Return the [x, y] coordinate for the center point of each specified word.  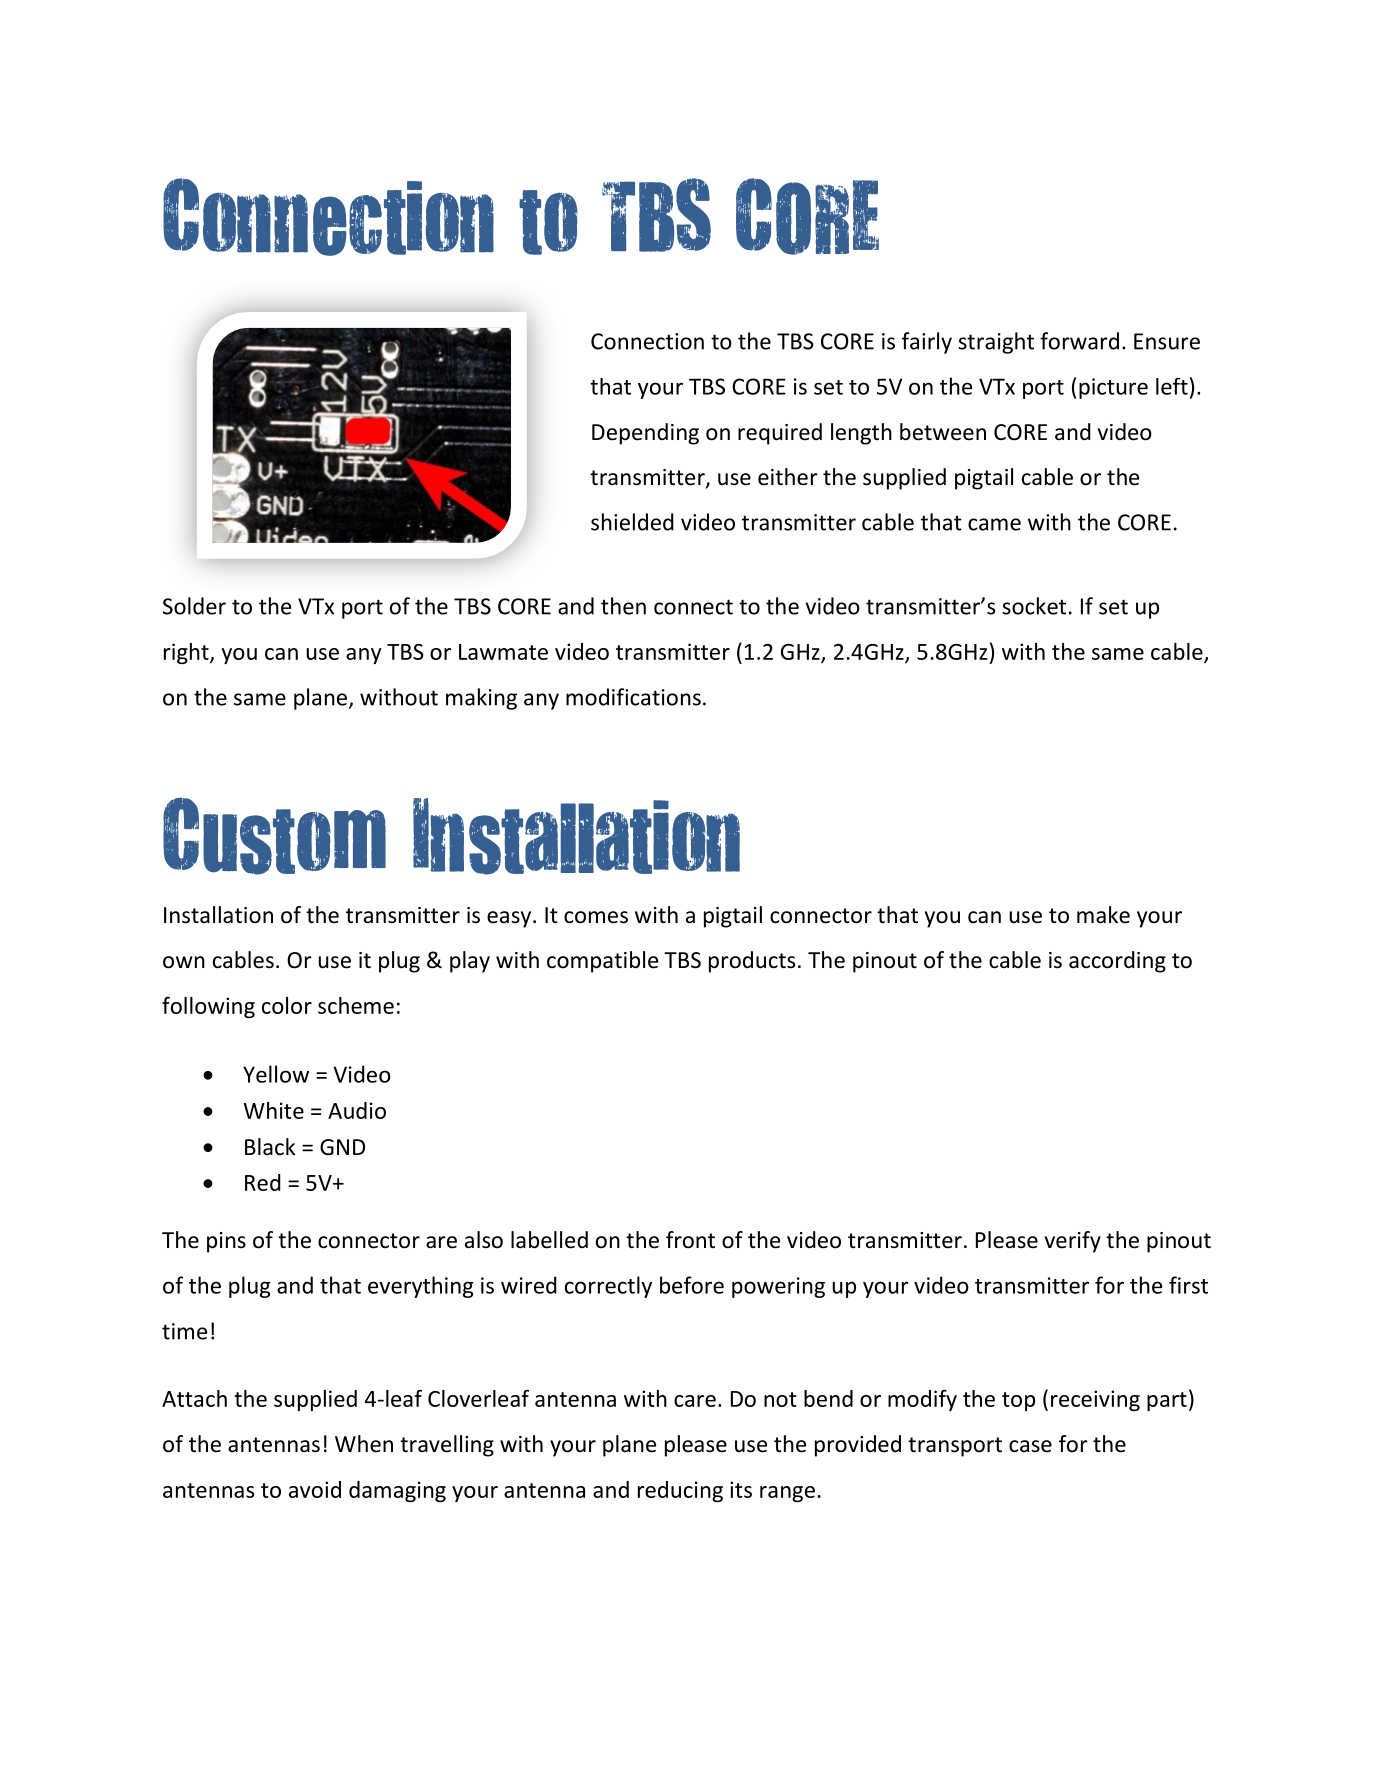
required [780, 434]
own [184, 962]
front [690, 1240]
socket [1034, 606]
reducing [680, 1491]
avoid [315, 1489]
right [187, 653]
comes [596, 917]
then [623, 606]
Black [270, 1147]
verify [1073, 1242]
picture [1113, 388]
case [1030, 1446]
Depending [645, 434]
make [1103, 915]
